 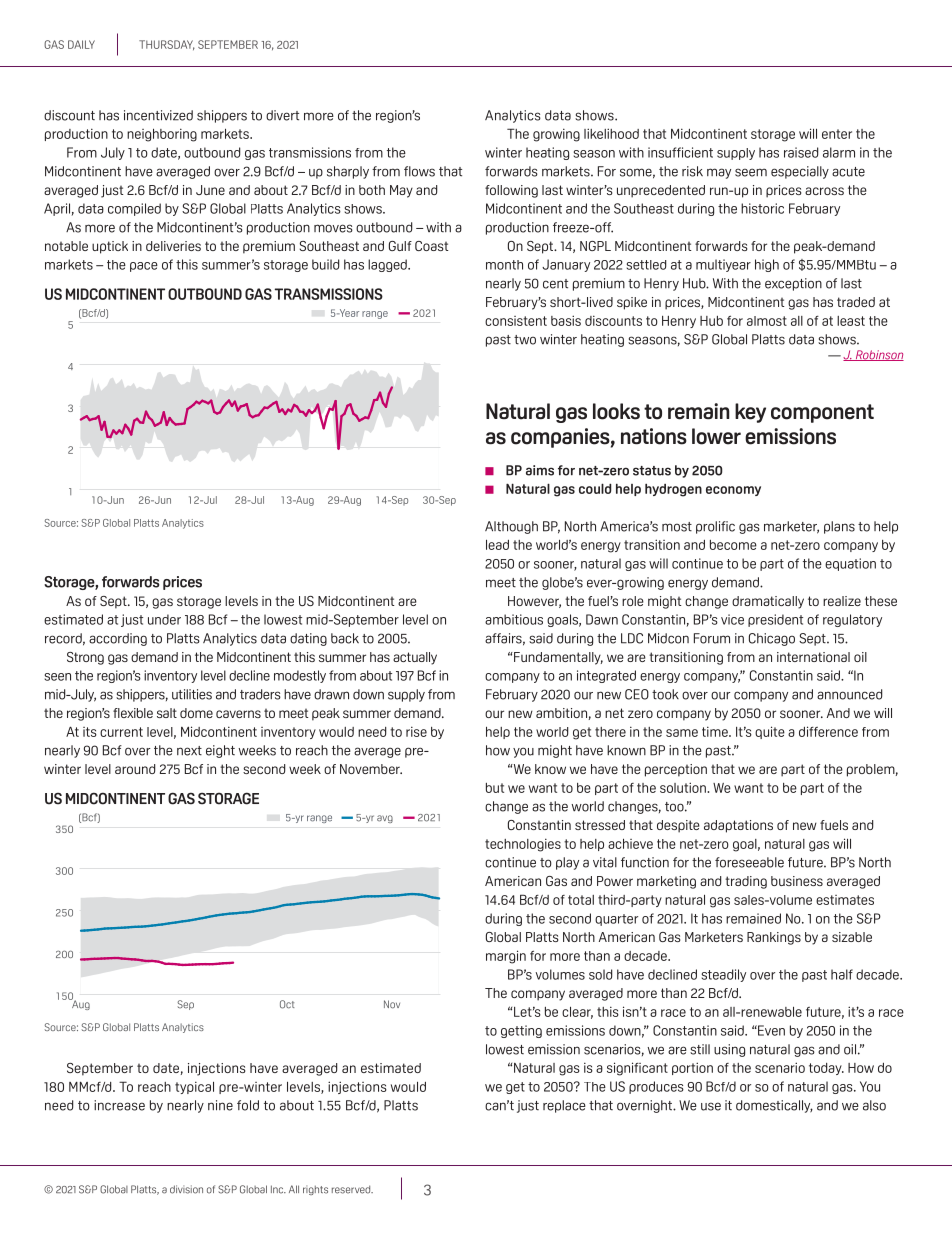 I want to click on under, so click(x=164, y=619).
